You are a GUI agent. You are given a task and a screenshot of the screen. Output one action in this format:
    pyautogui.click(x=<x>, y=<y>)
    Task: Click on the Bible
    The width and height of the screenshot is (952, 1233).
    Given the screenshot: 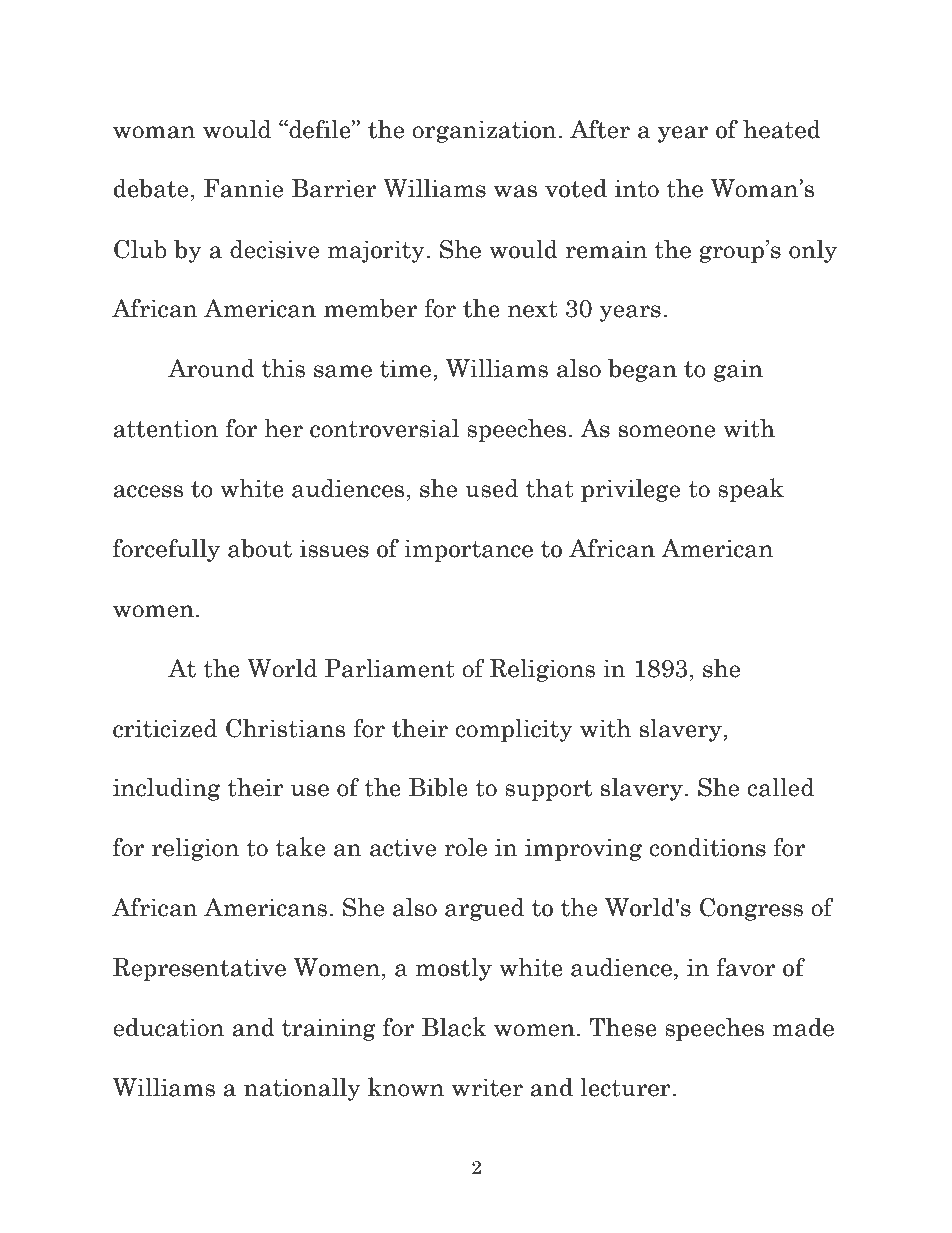 What is the action you would take?
    pyautogui.click(x=438, y=787)
